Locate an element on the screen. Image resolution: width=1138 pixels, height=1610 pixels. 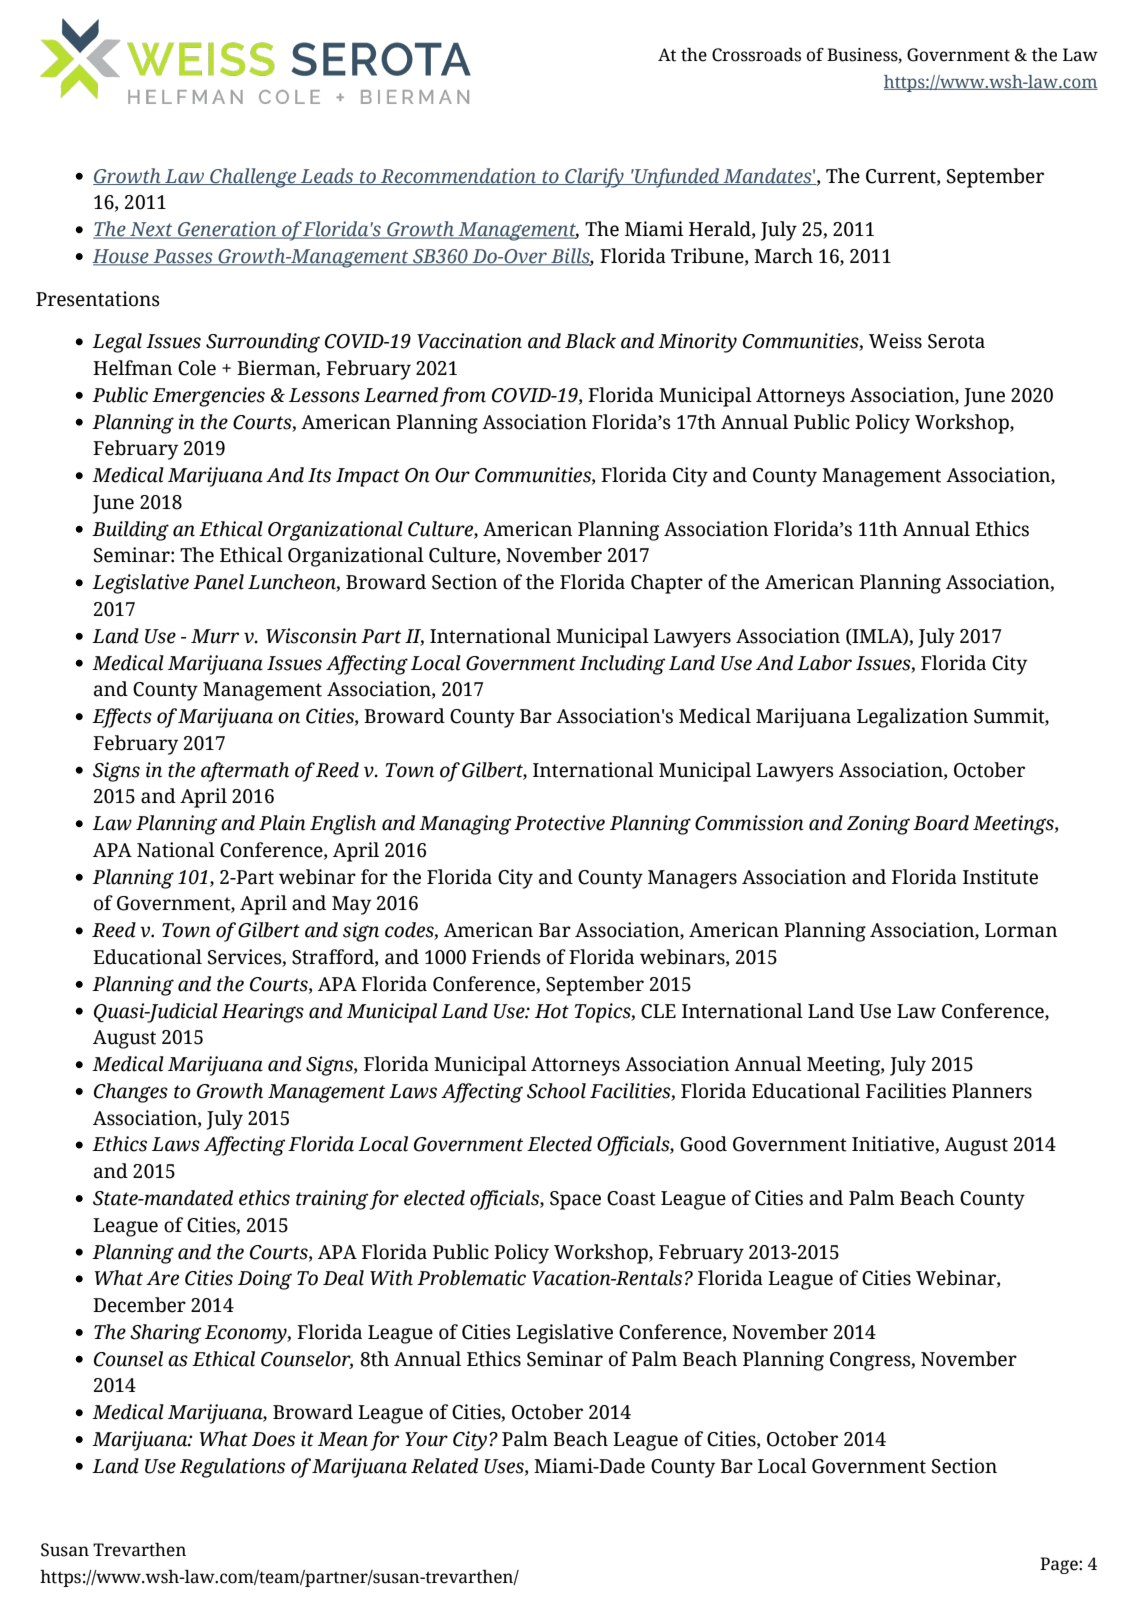
Changes is located at coordinates (131, 1093).
